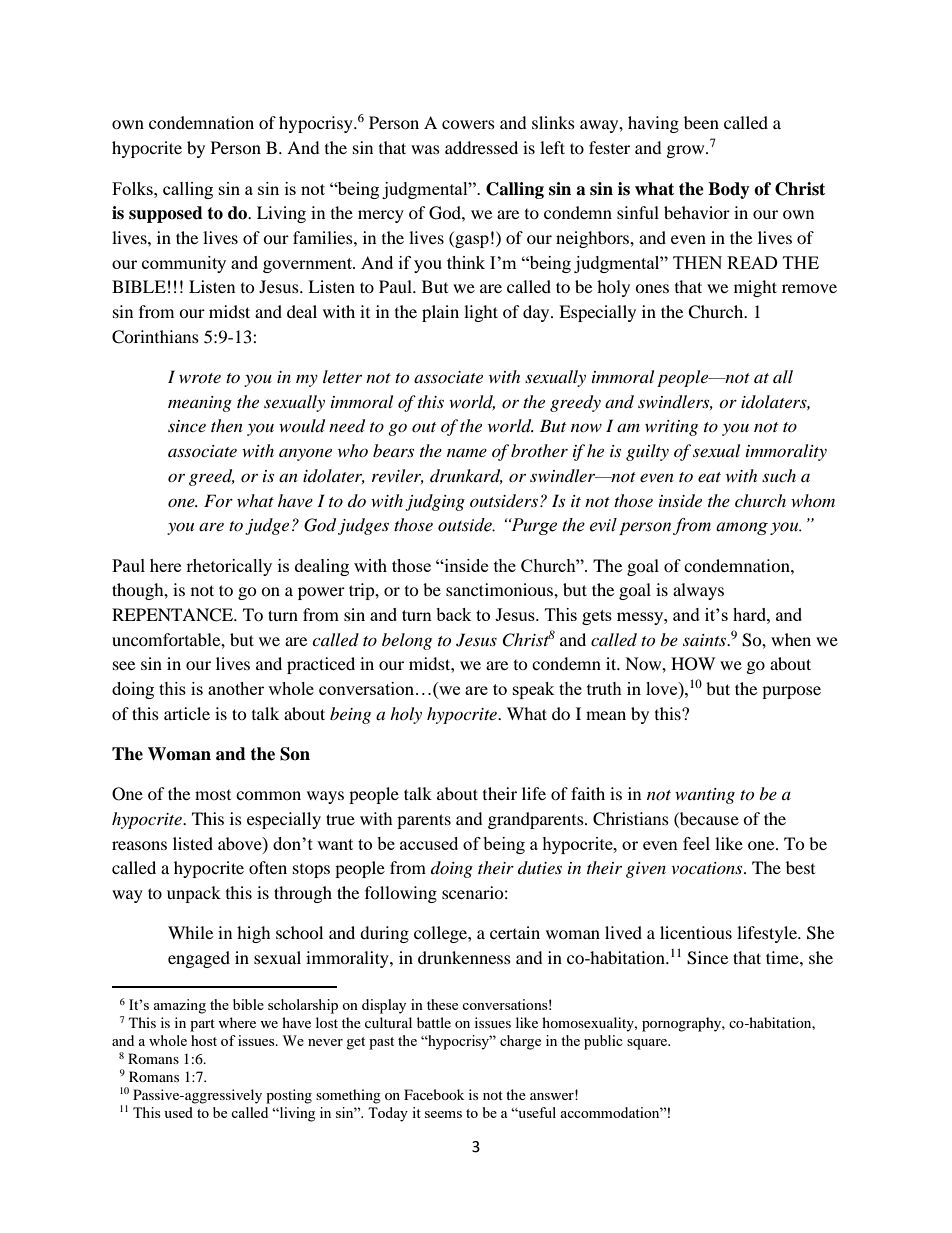  Describe the element at coordinates (701, 122) in the page. I see `been` at that location.
